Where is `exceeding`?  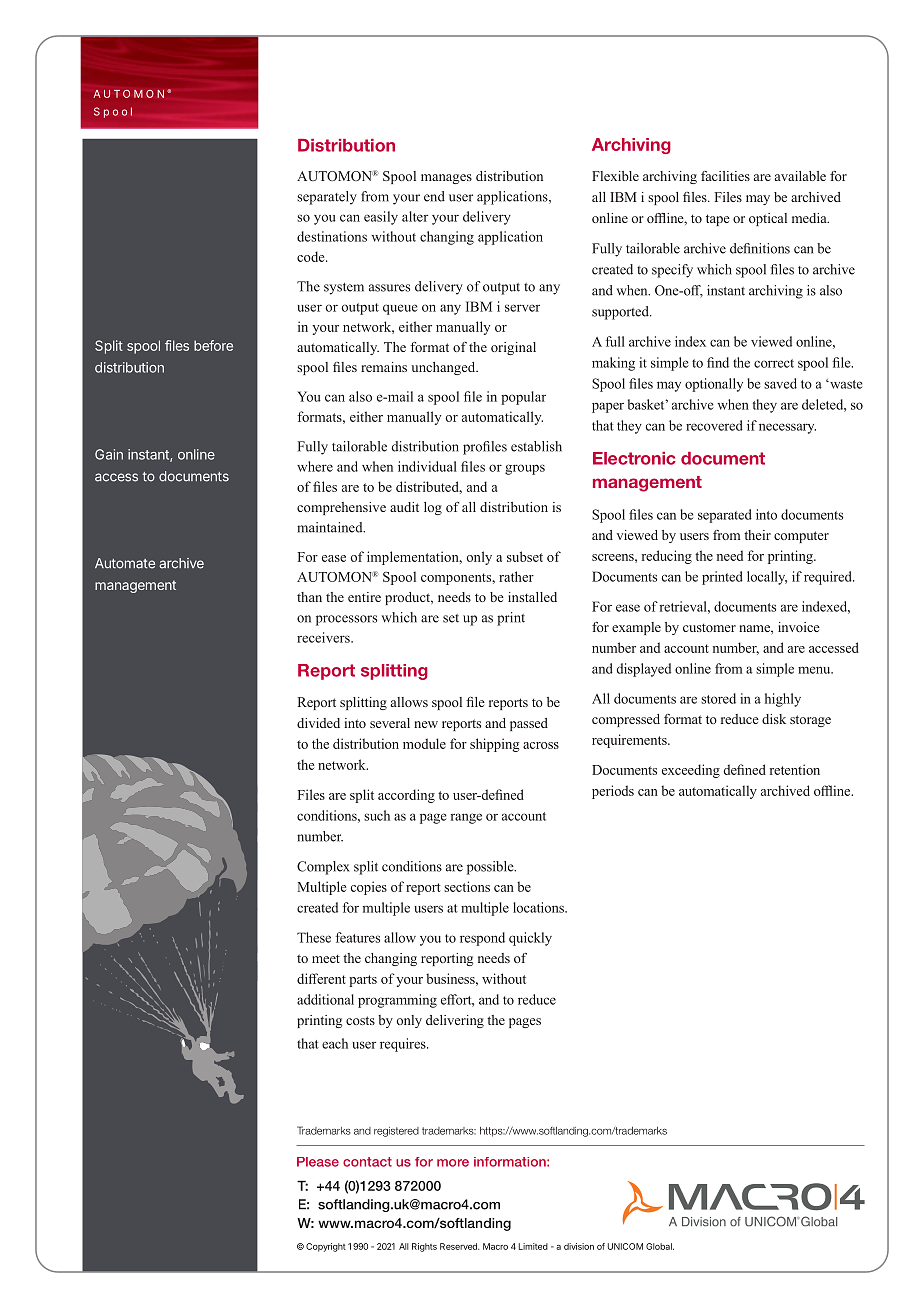
exceeding is located at coordinates (691, 771).
